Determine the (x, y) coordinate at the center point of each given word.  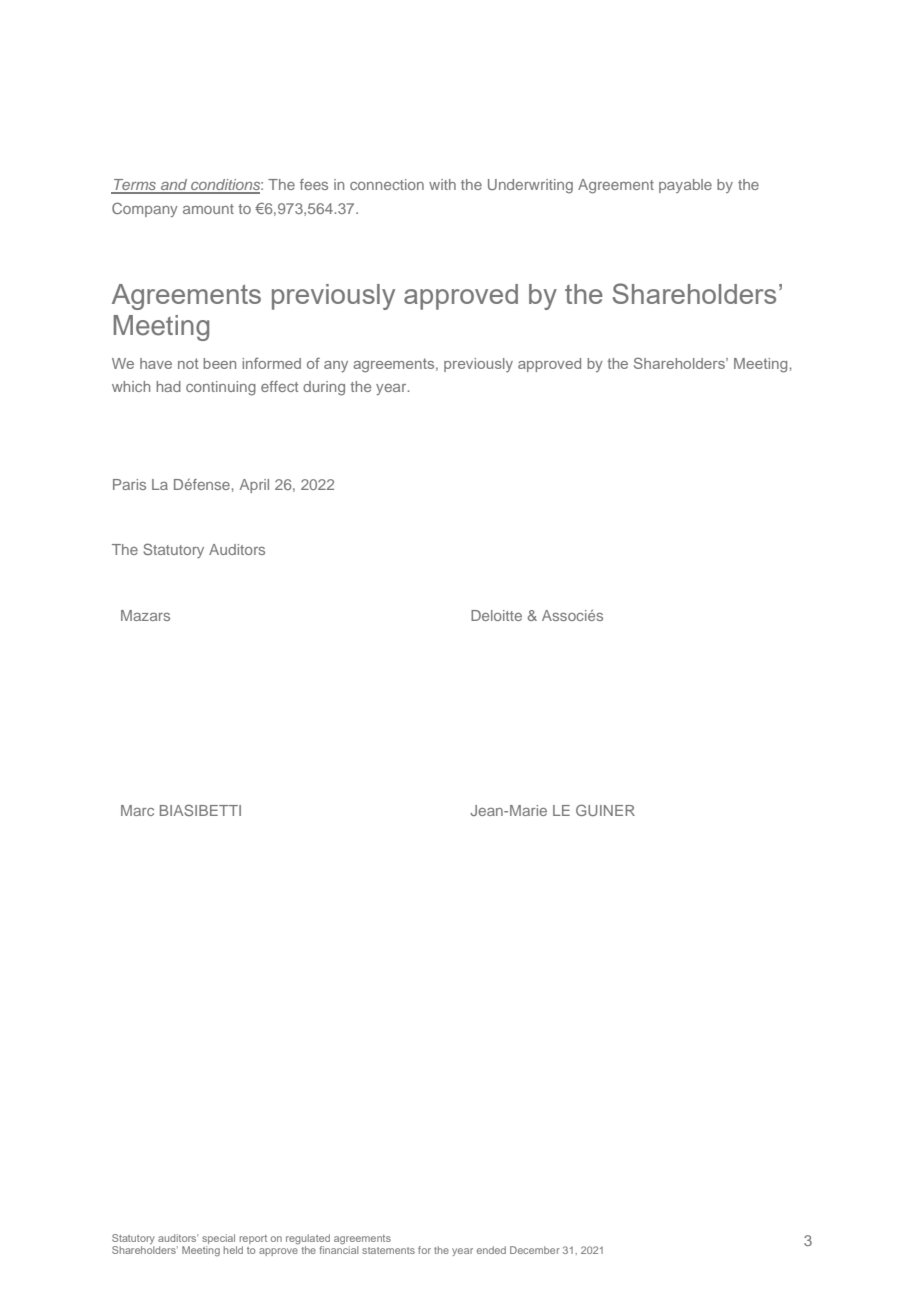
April (254, 486)
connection (387, 184)
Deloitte (496, 615)
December (535, 1250)
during (324, 388)
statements (388, 1250)
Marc (137, 810)
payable (685, 186)
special (218, 1239)
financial (339, 1249)
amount (208, 209)
